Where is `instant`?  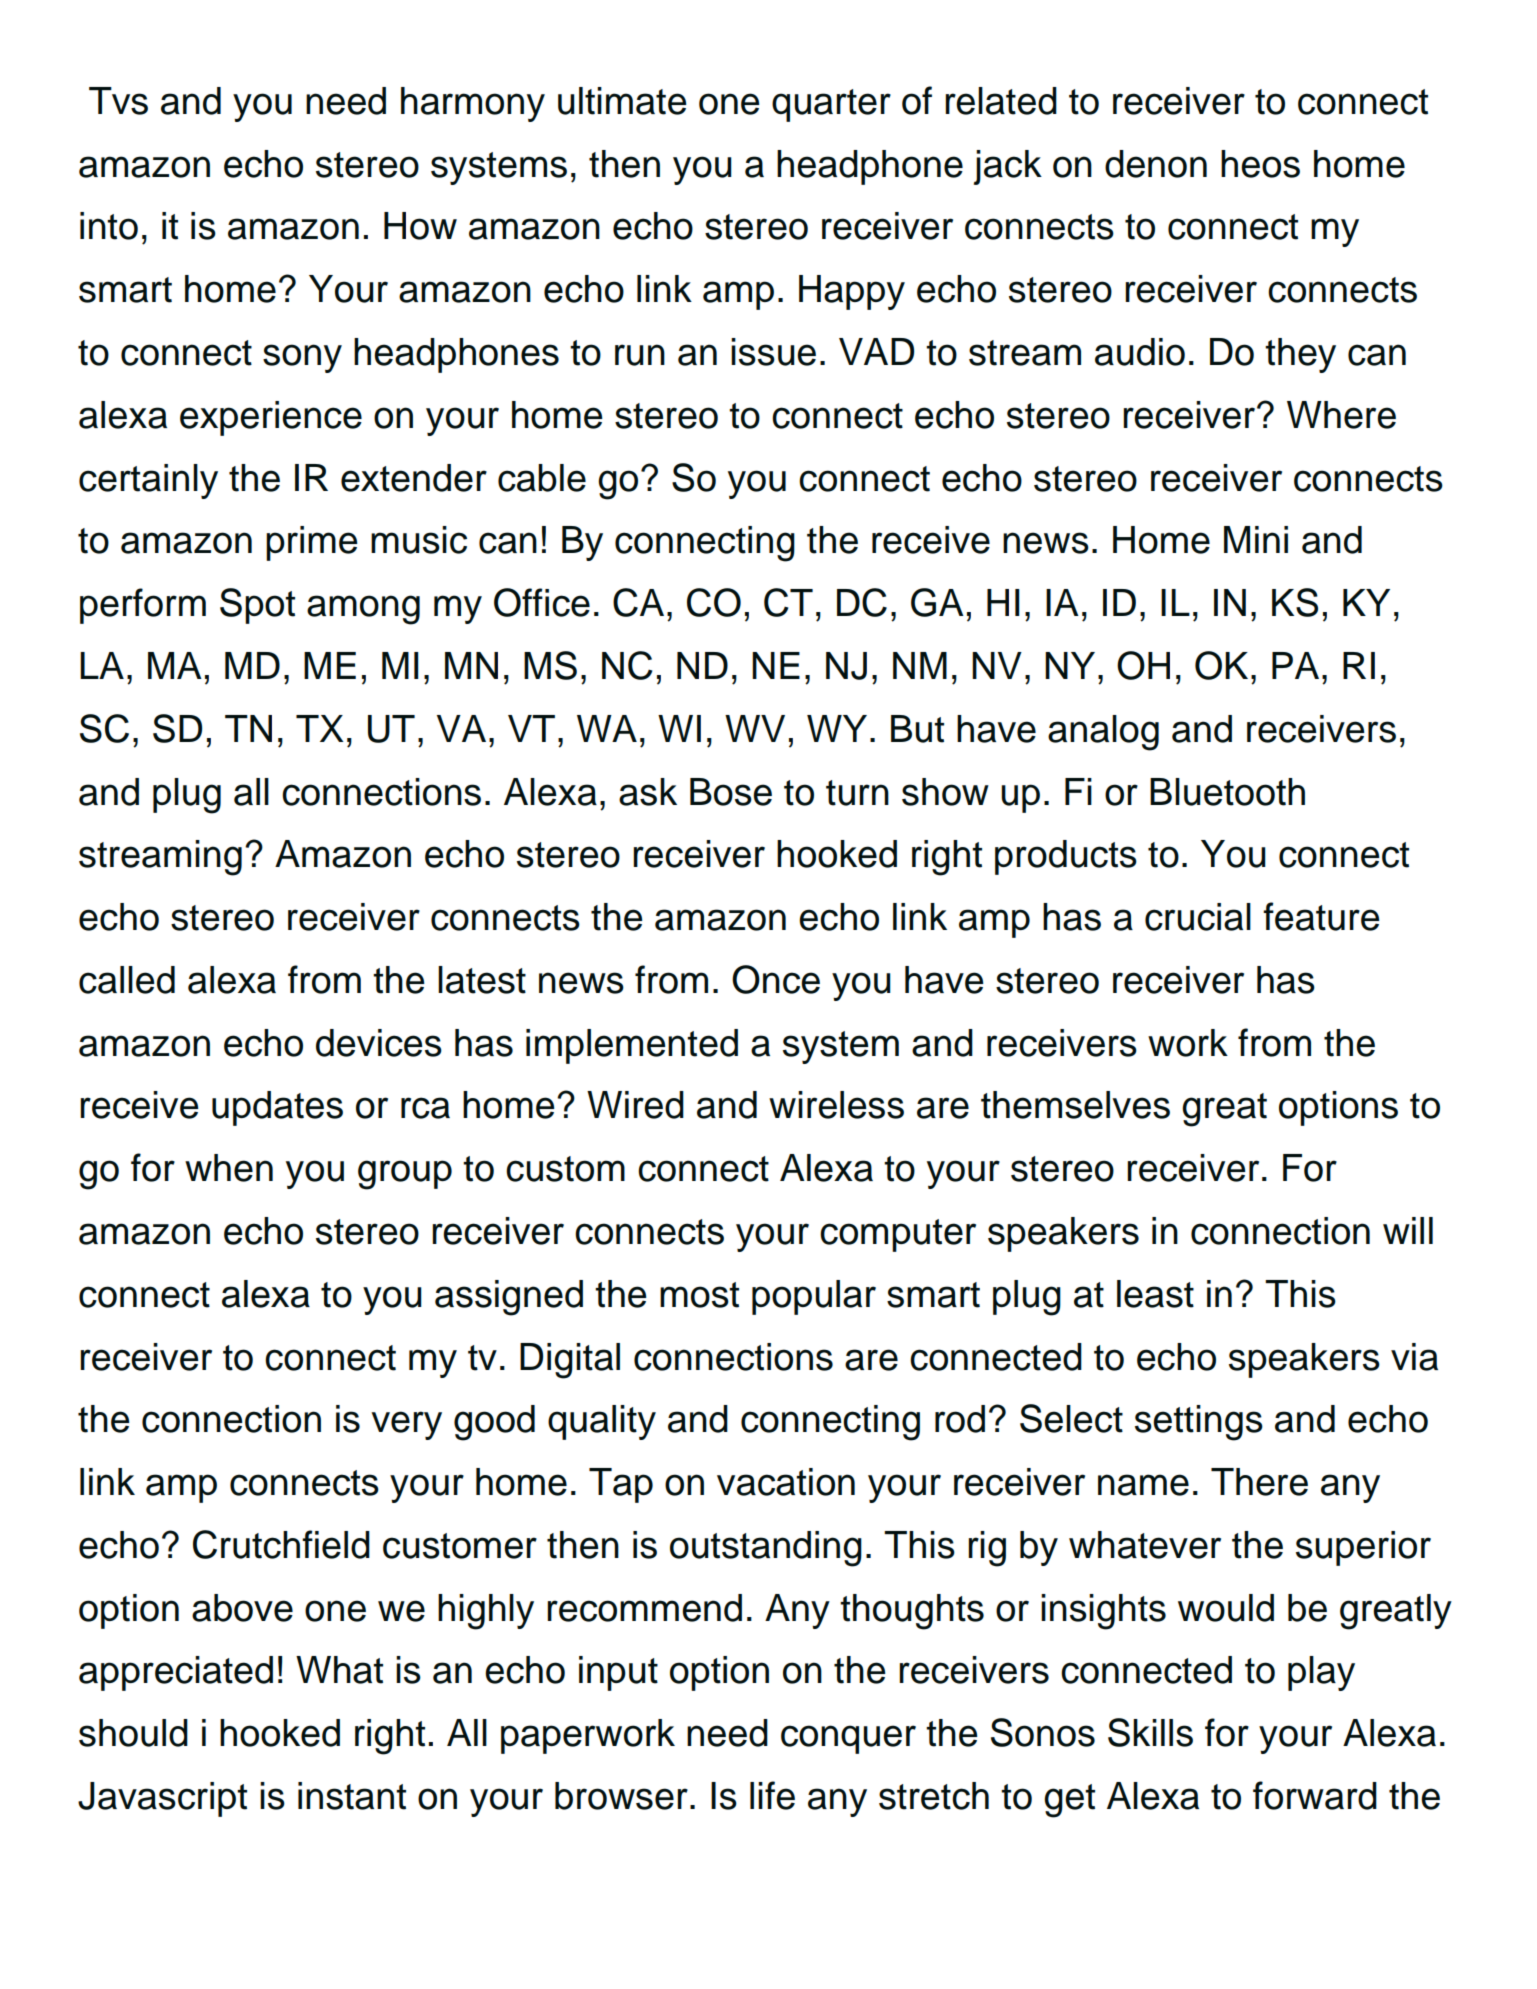 instant is located at coordinates (352, 1796).
